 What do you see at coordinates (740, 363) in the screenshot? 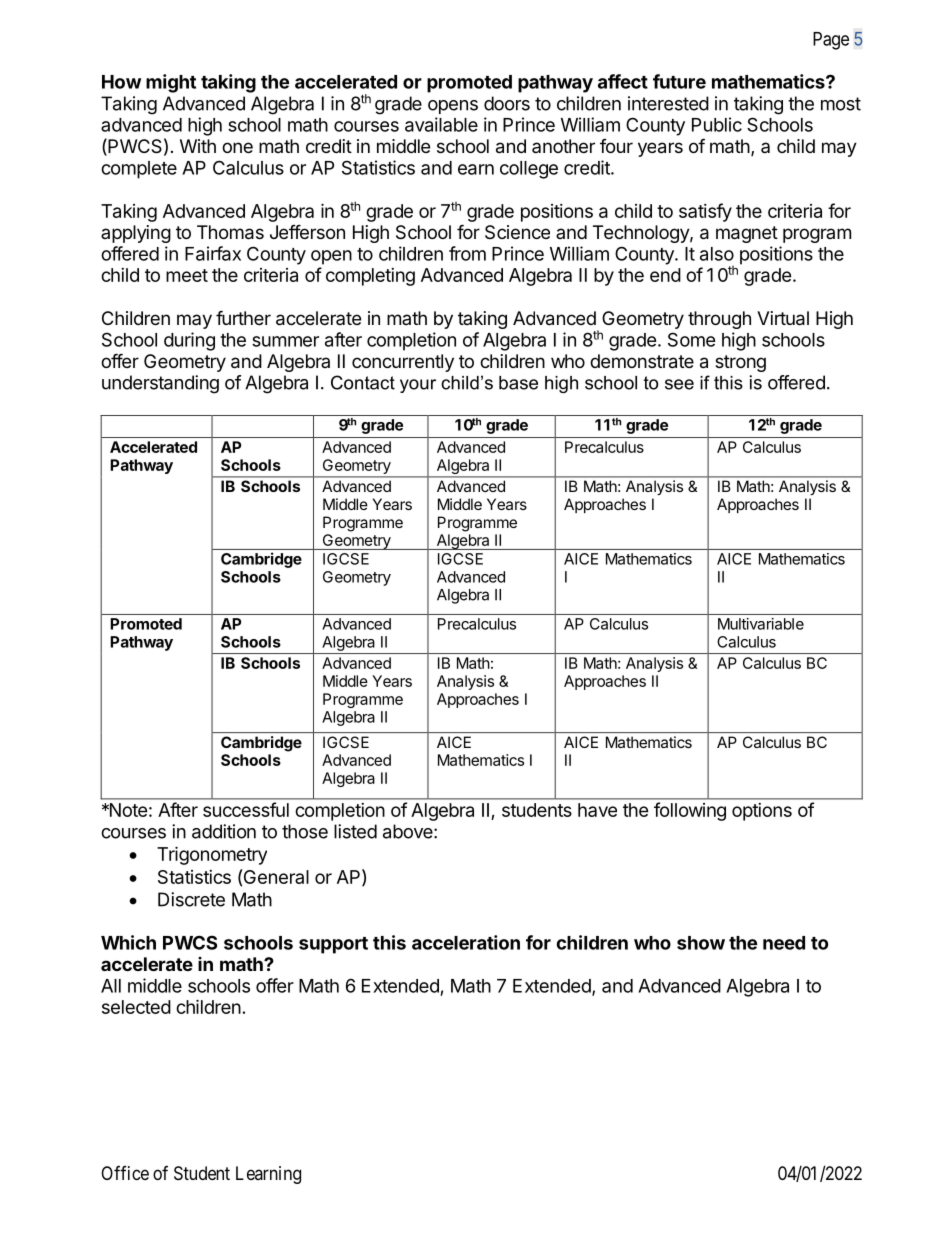
I see `strong` at bounding box center [740, 363].
